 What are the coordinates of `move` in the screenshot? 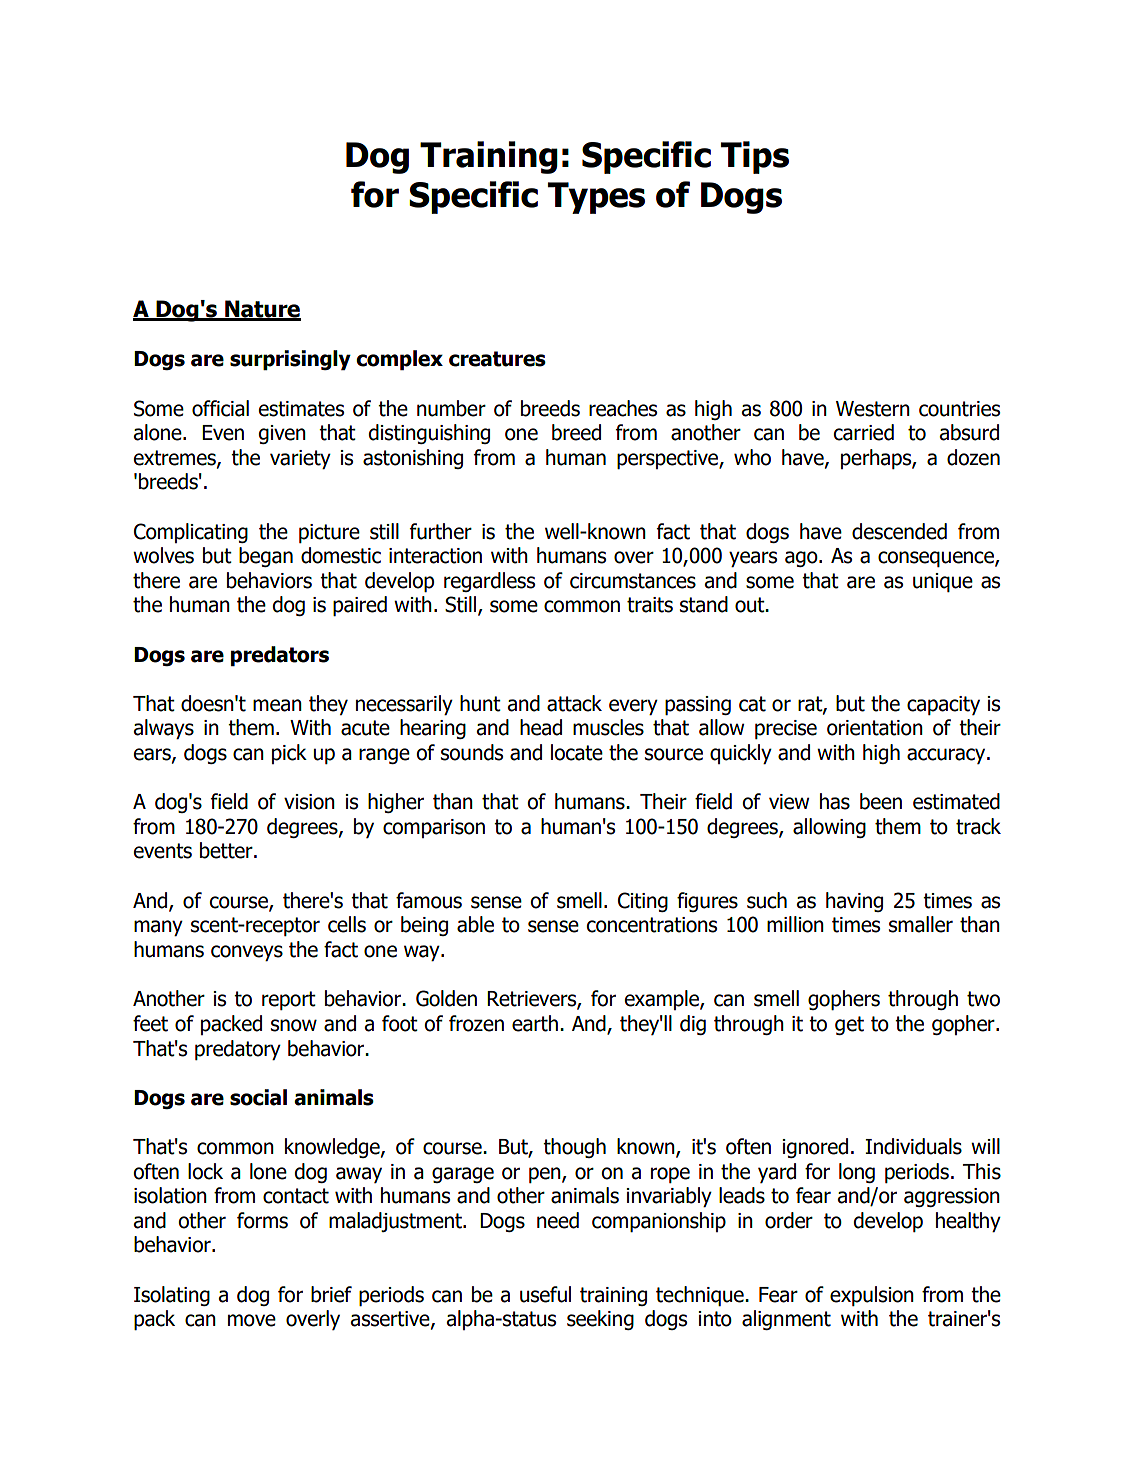 It's located at (252, 1320).
